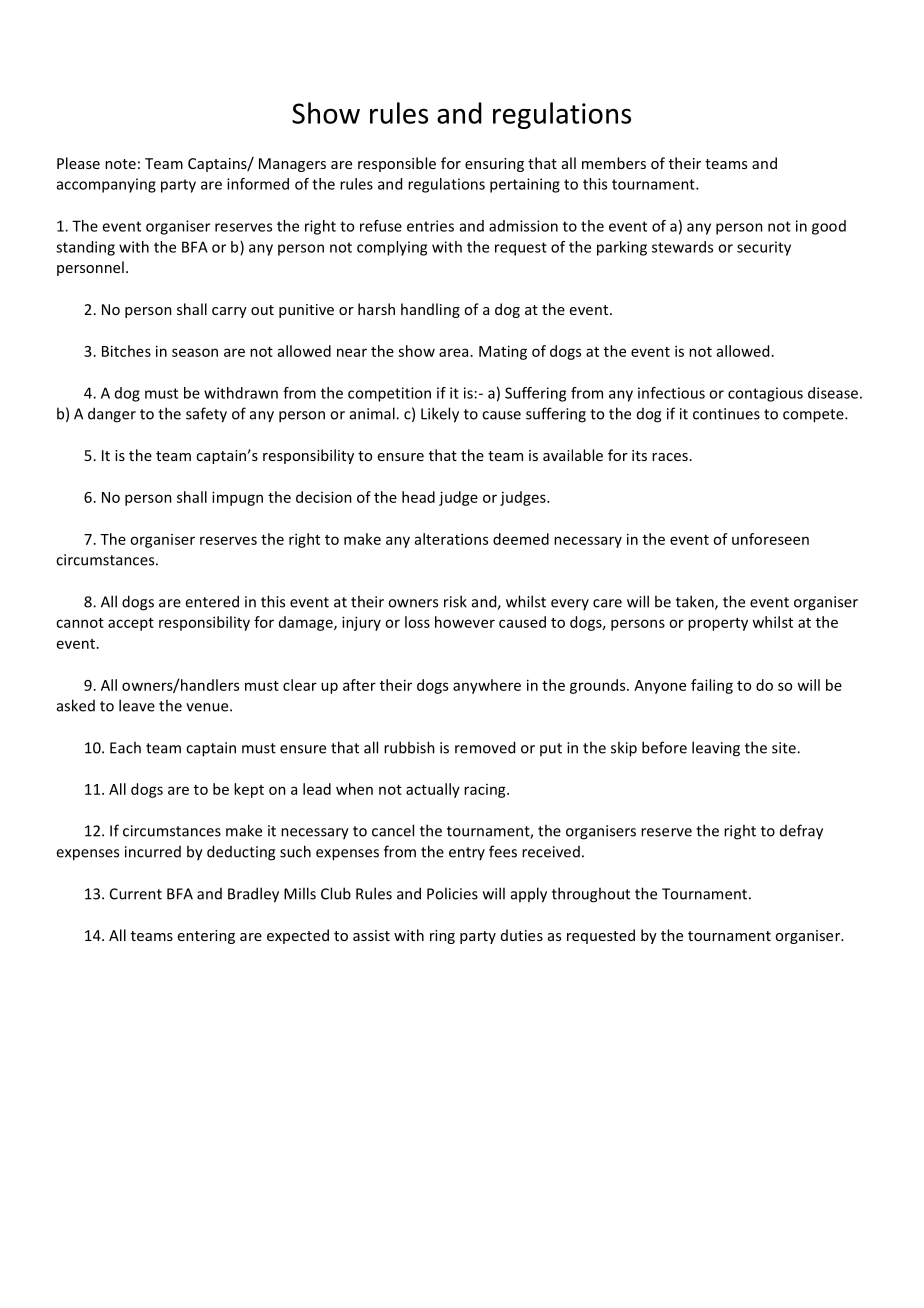 The width and height of the screenshot is (924, 1308). Describe the element at coordinates (106, 185) in the screenshot. I see `accompanying` at that location.
